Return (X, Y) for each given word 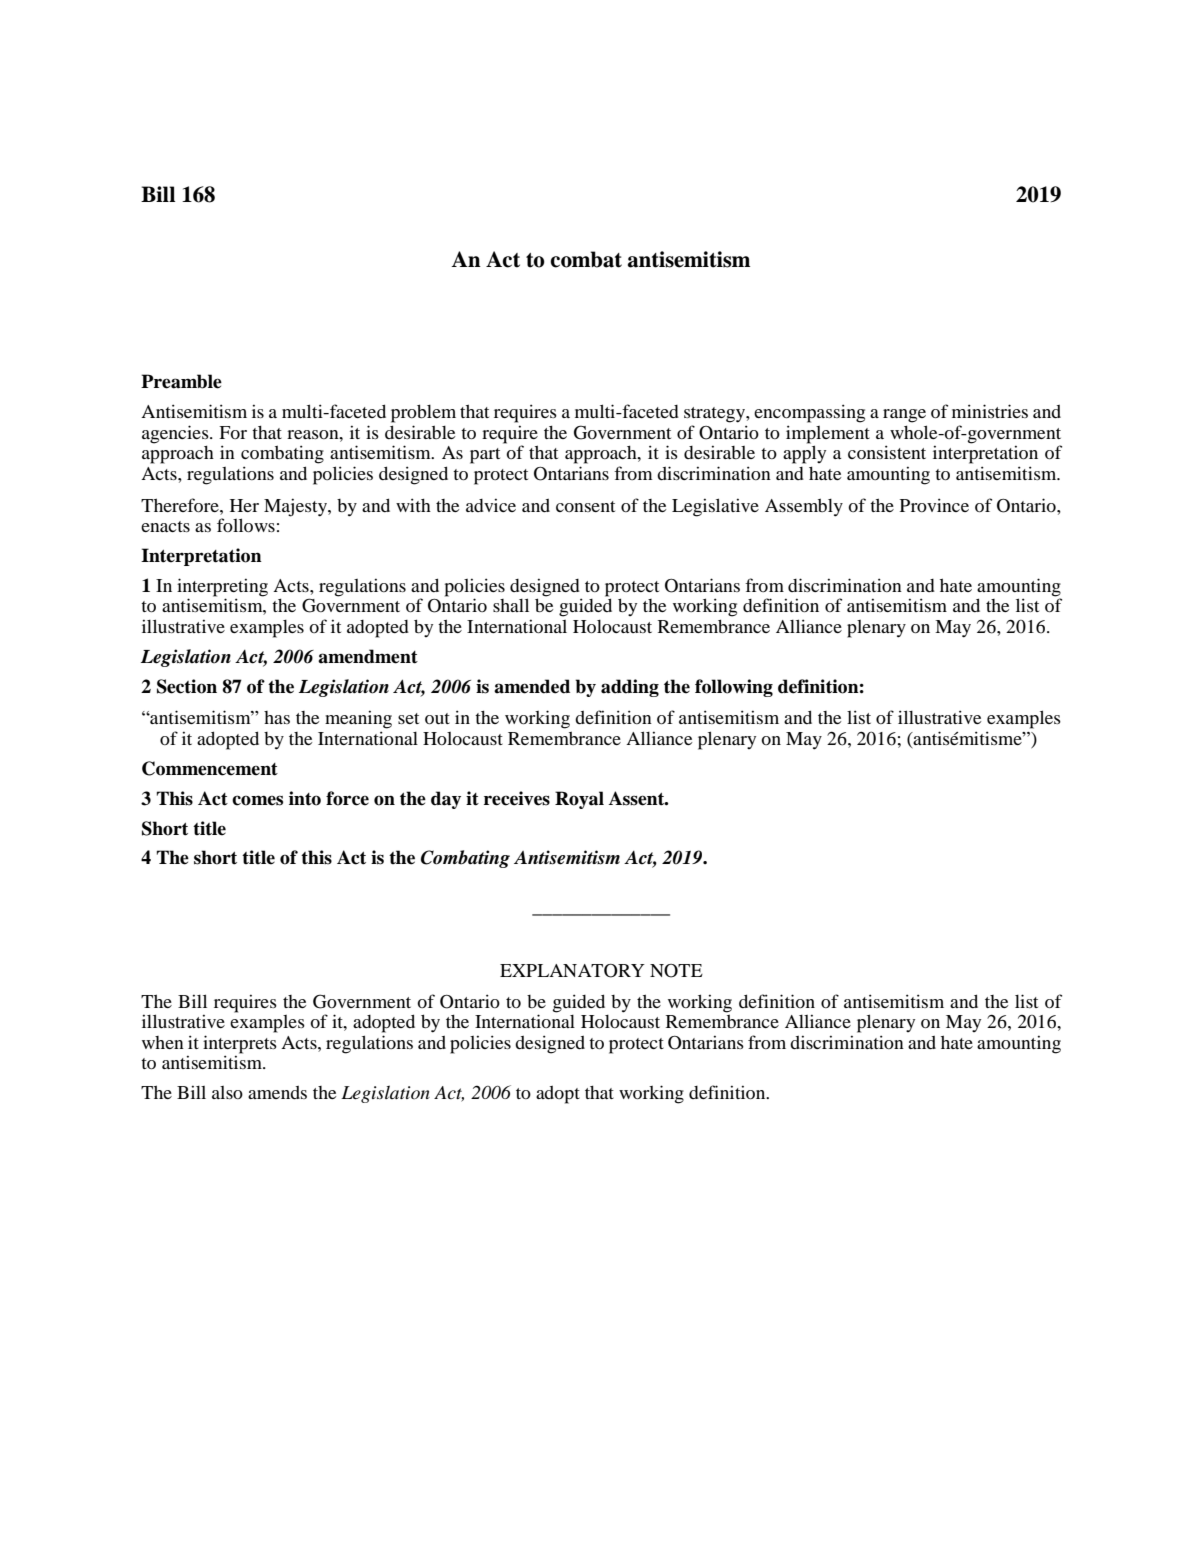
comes (257, 800)
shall (511, 605)
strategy (715, 415)
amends (277, 1092)
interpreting (222, 588)
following (734, 688)
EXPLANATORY (572, 971)
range (904, 416)
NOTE (676, 971)
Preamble (181, 381)
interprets (240, 1044)
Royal (579, 800)
